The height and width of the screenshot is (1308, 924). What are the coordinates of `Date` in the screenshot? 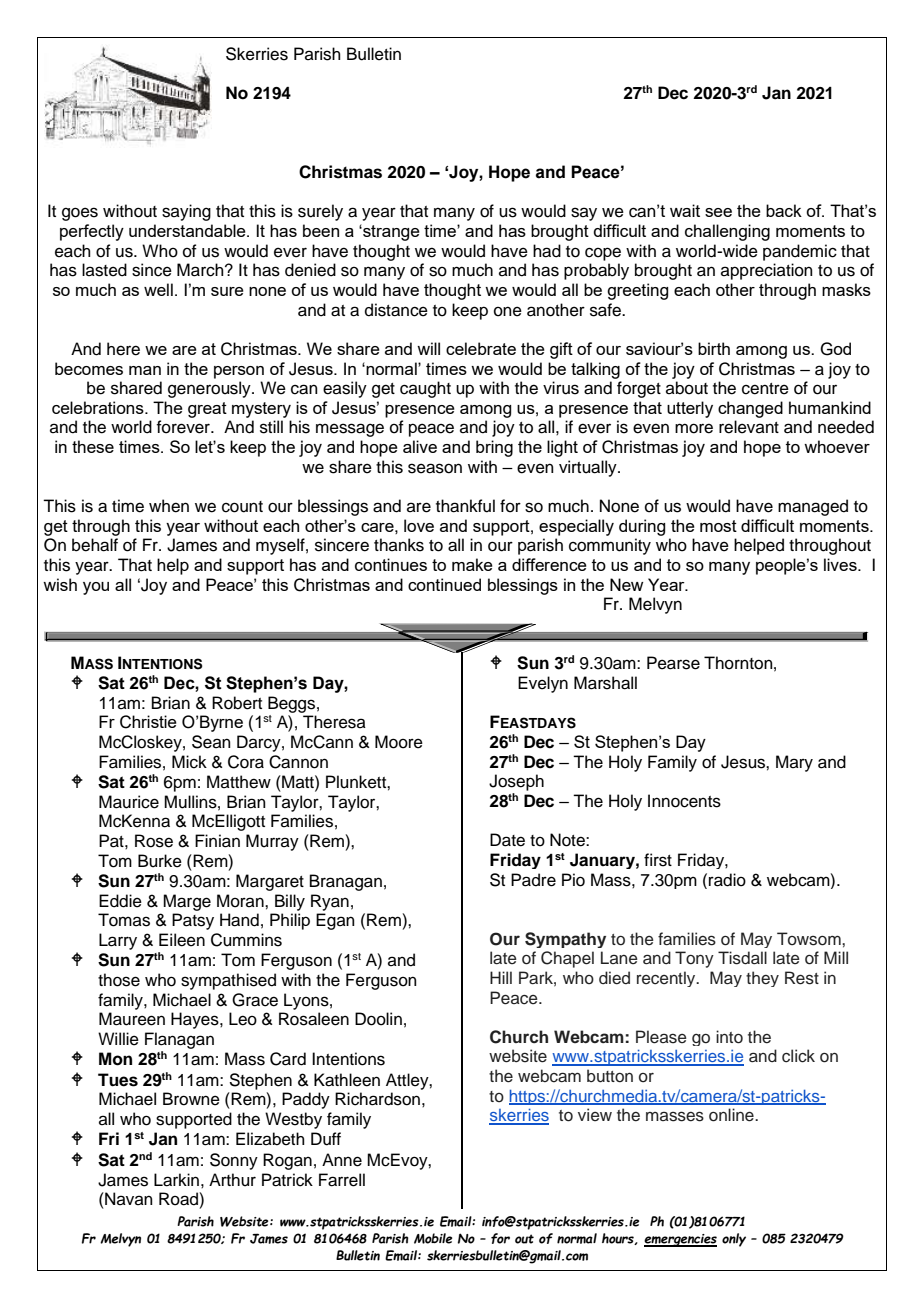 It's located at (507, 840).
